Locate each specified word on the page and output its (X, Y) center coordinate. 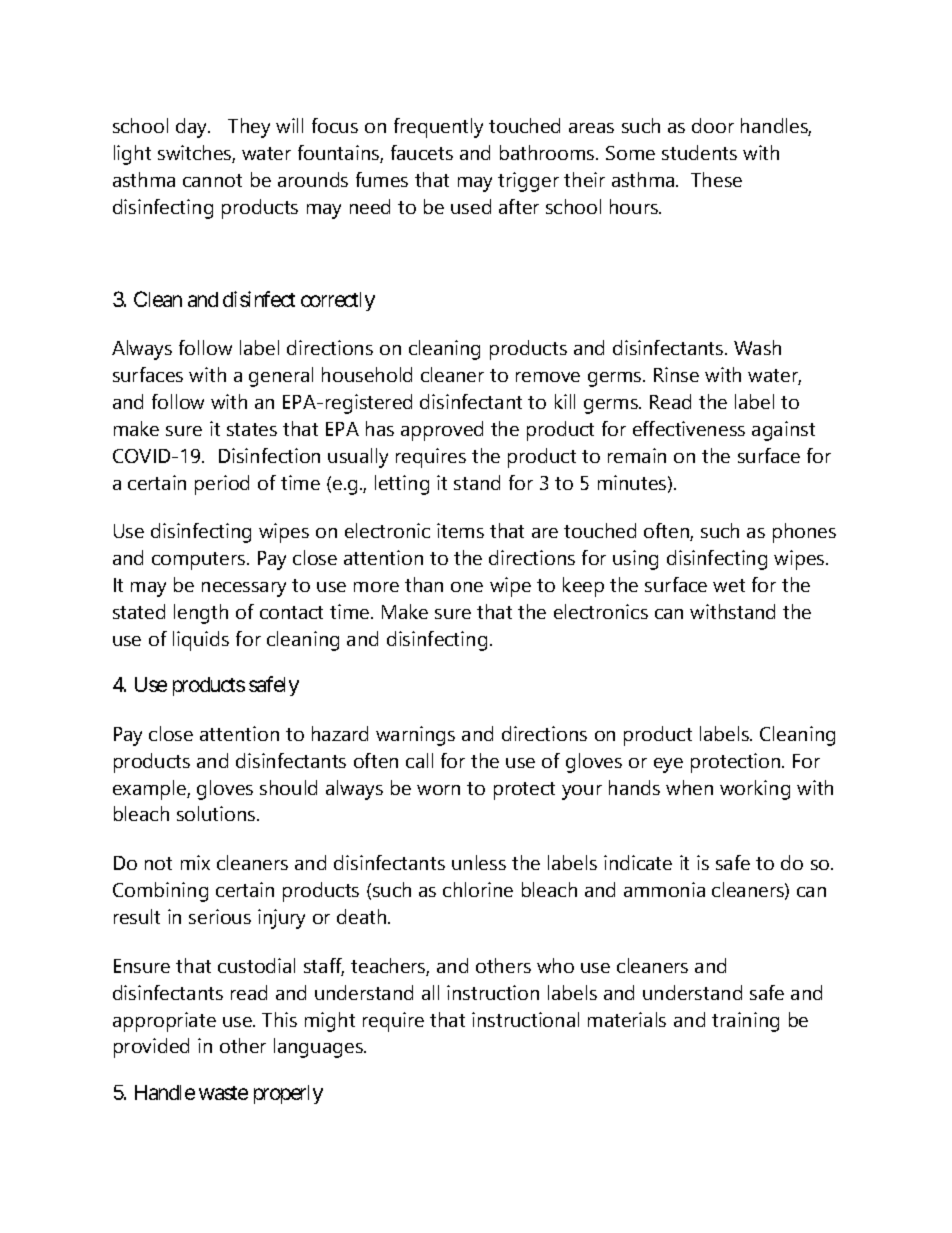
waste (223, 1093)
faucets (422, 152)
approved (442, 431)
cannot (212, 180)
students (699, 152)
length (201, 614)
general (281, 377)
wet (729, 585)
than (424, 584)
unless (479, 862)
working (755, 790)
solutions (217, 813)
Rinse (676, 374)
